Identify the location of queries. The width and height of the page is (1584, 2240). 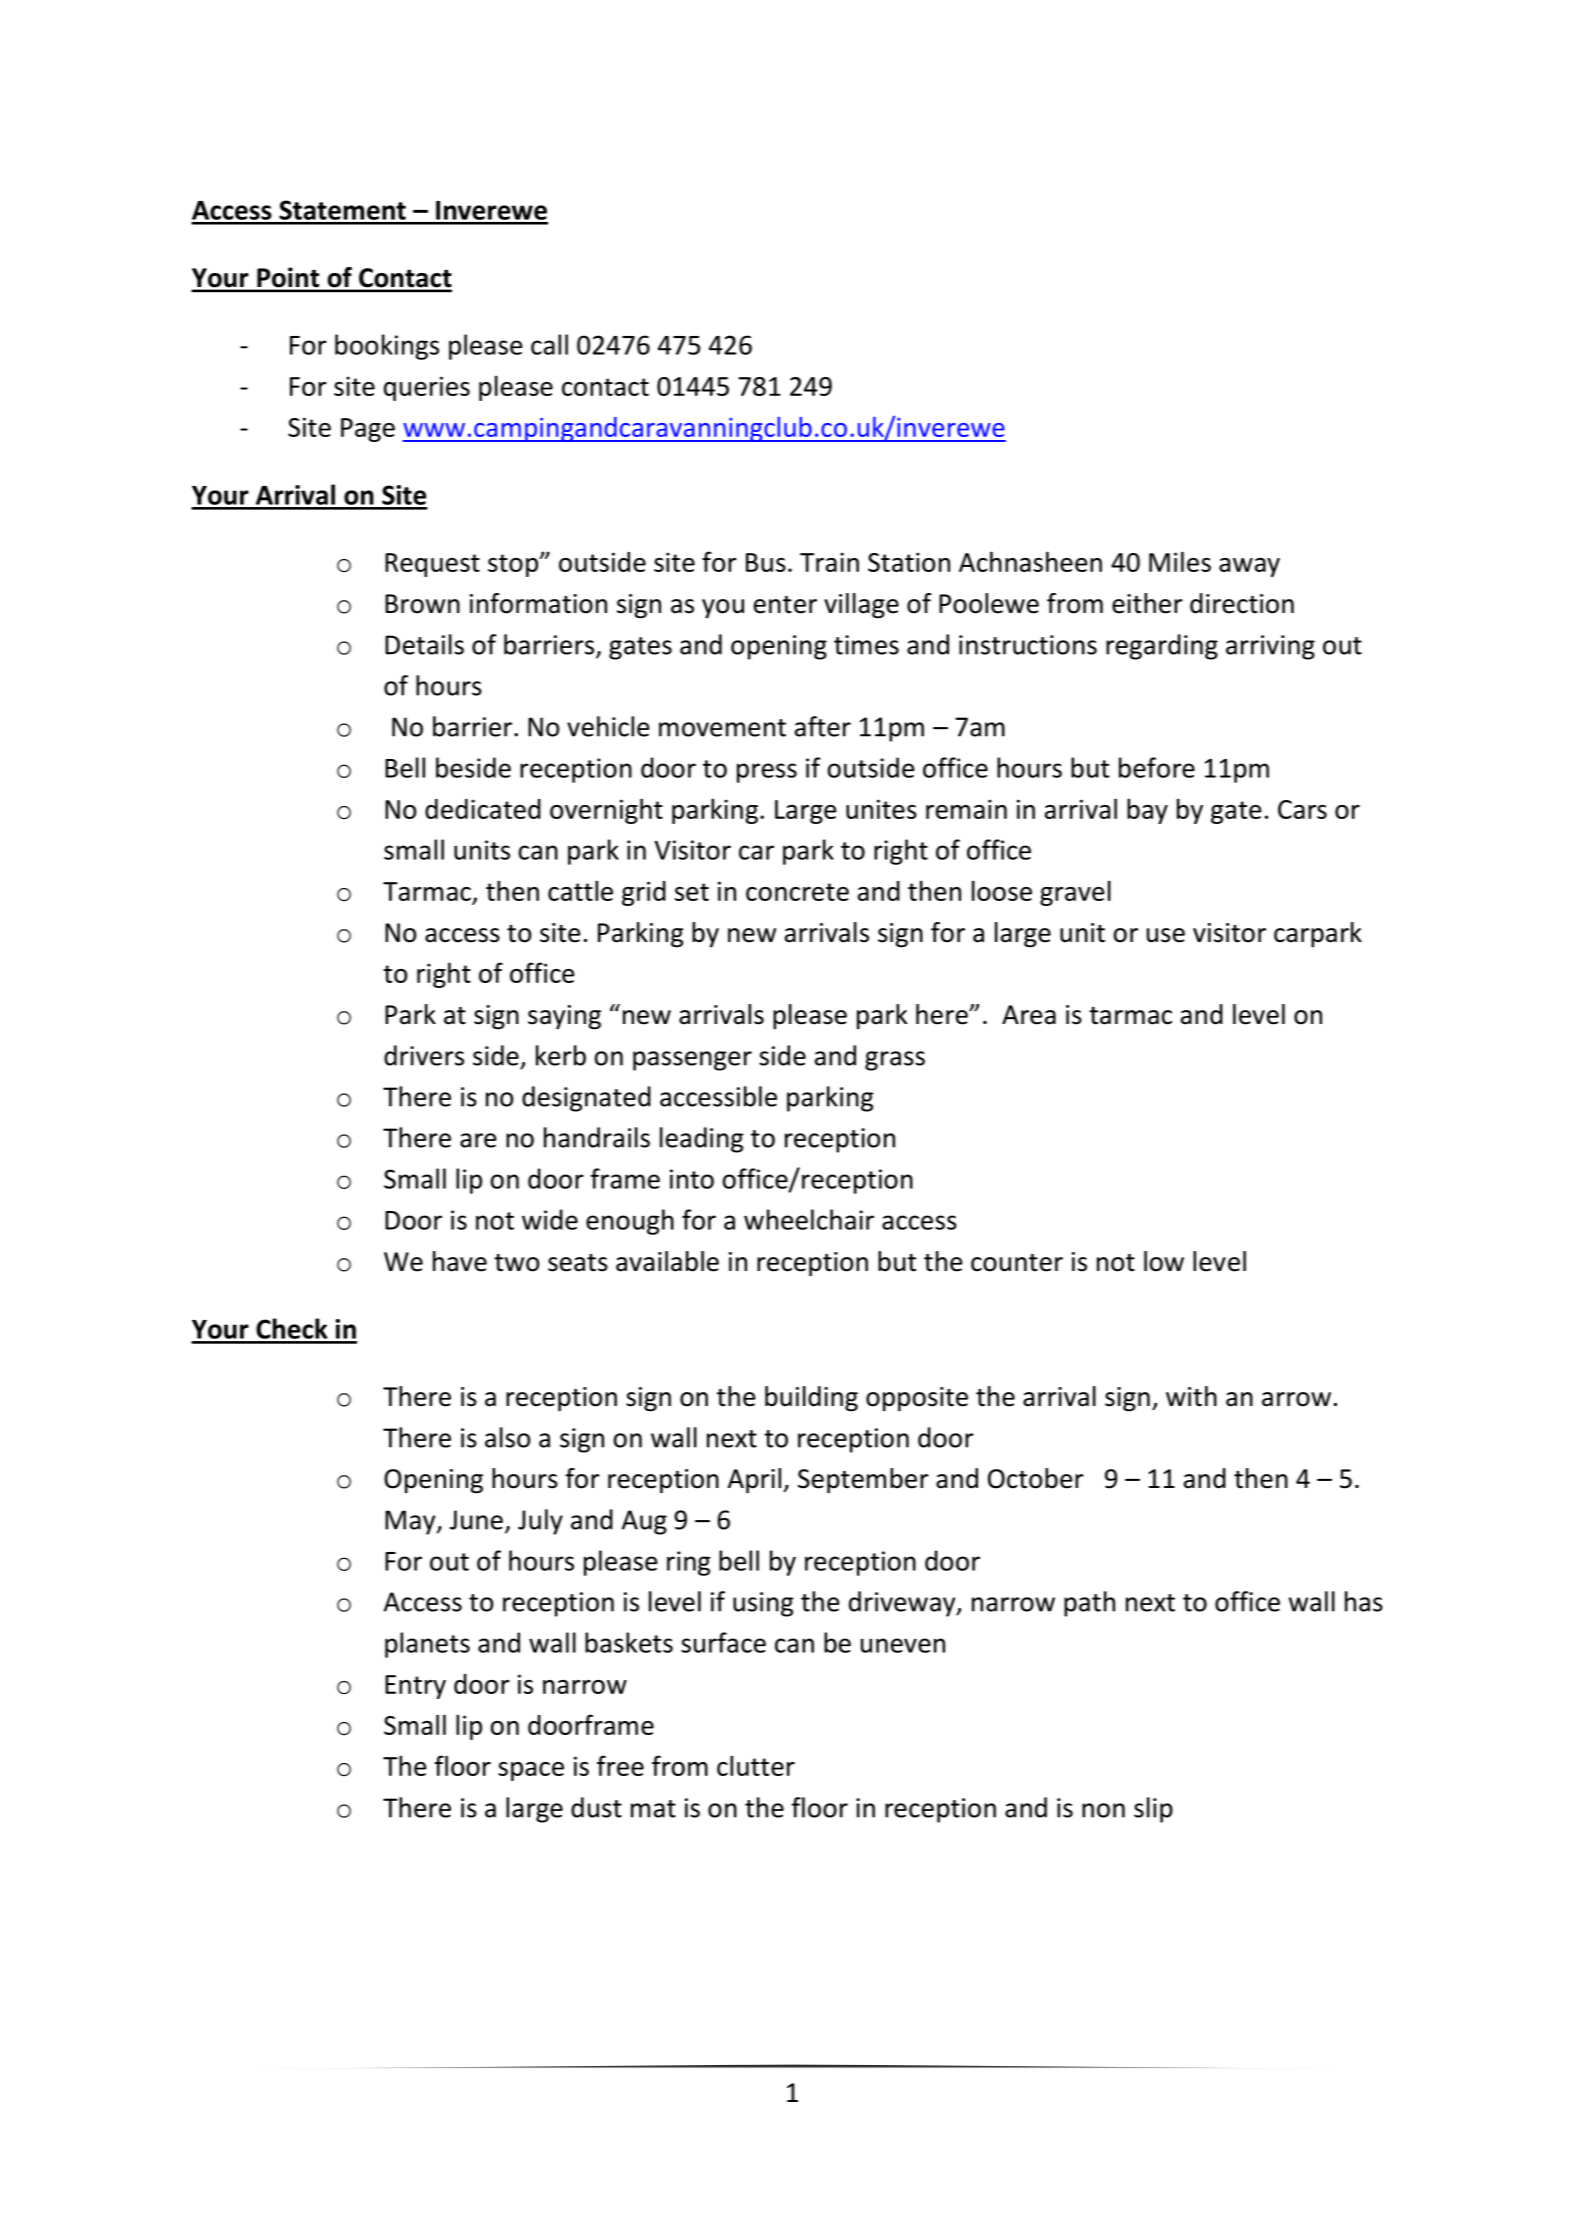
(427, 388).
